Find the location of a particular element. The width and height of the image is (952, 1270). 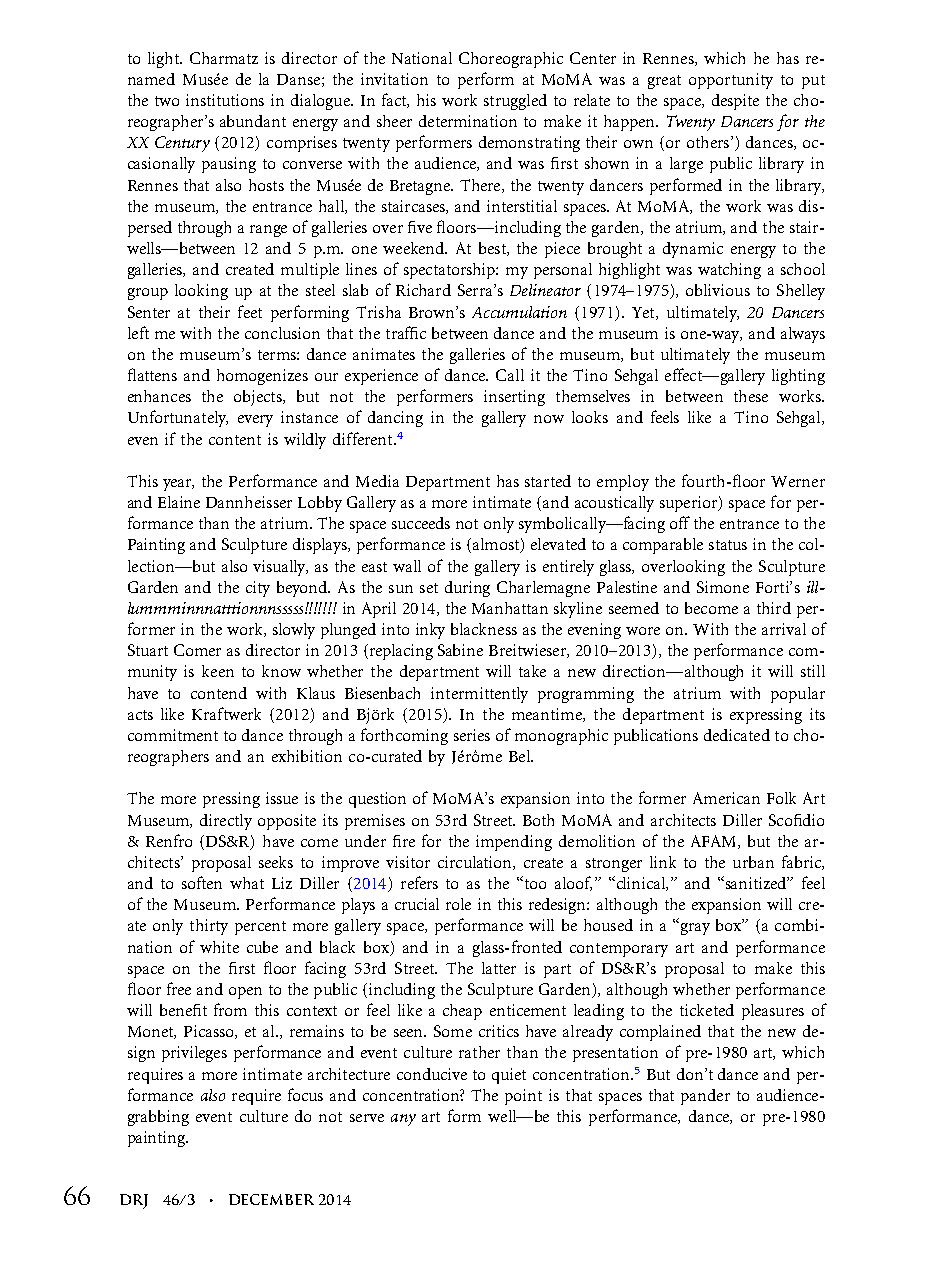

third is located at coordinates (774, 608).
